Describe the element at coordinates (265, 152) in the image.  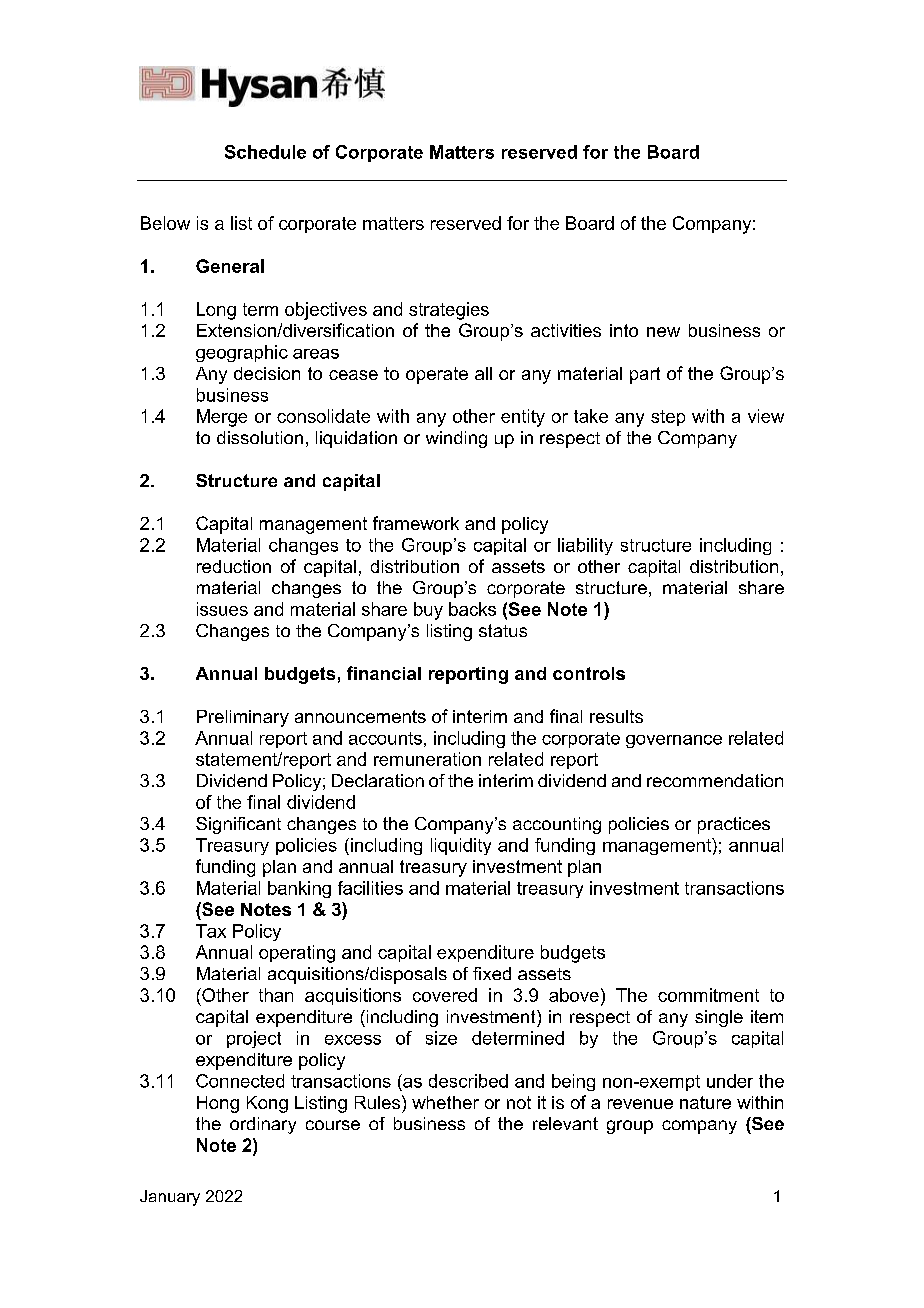
I see `Schedule` at that location.
